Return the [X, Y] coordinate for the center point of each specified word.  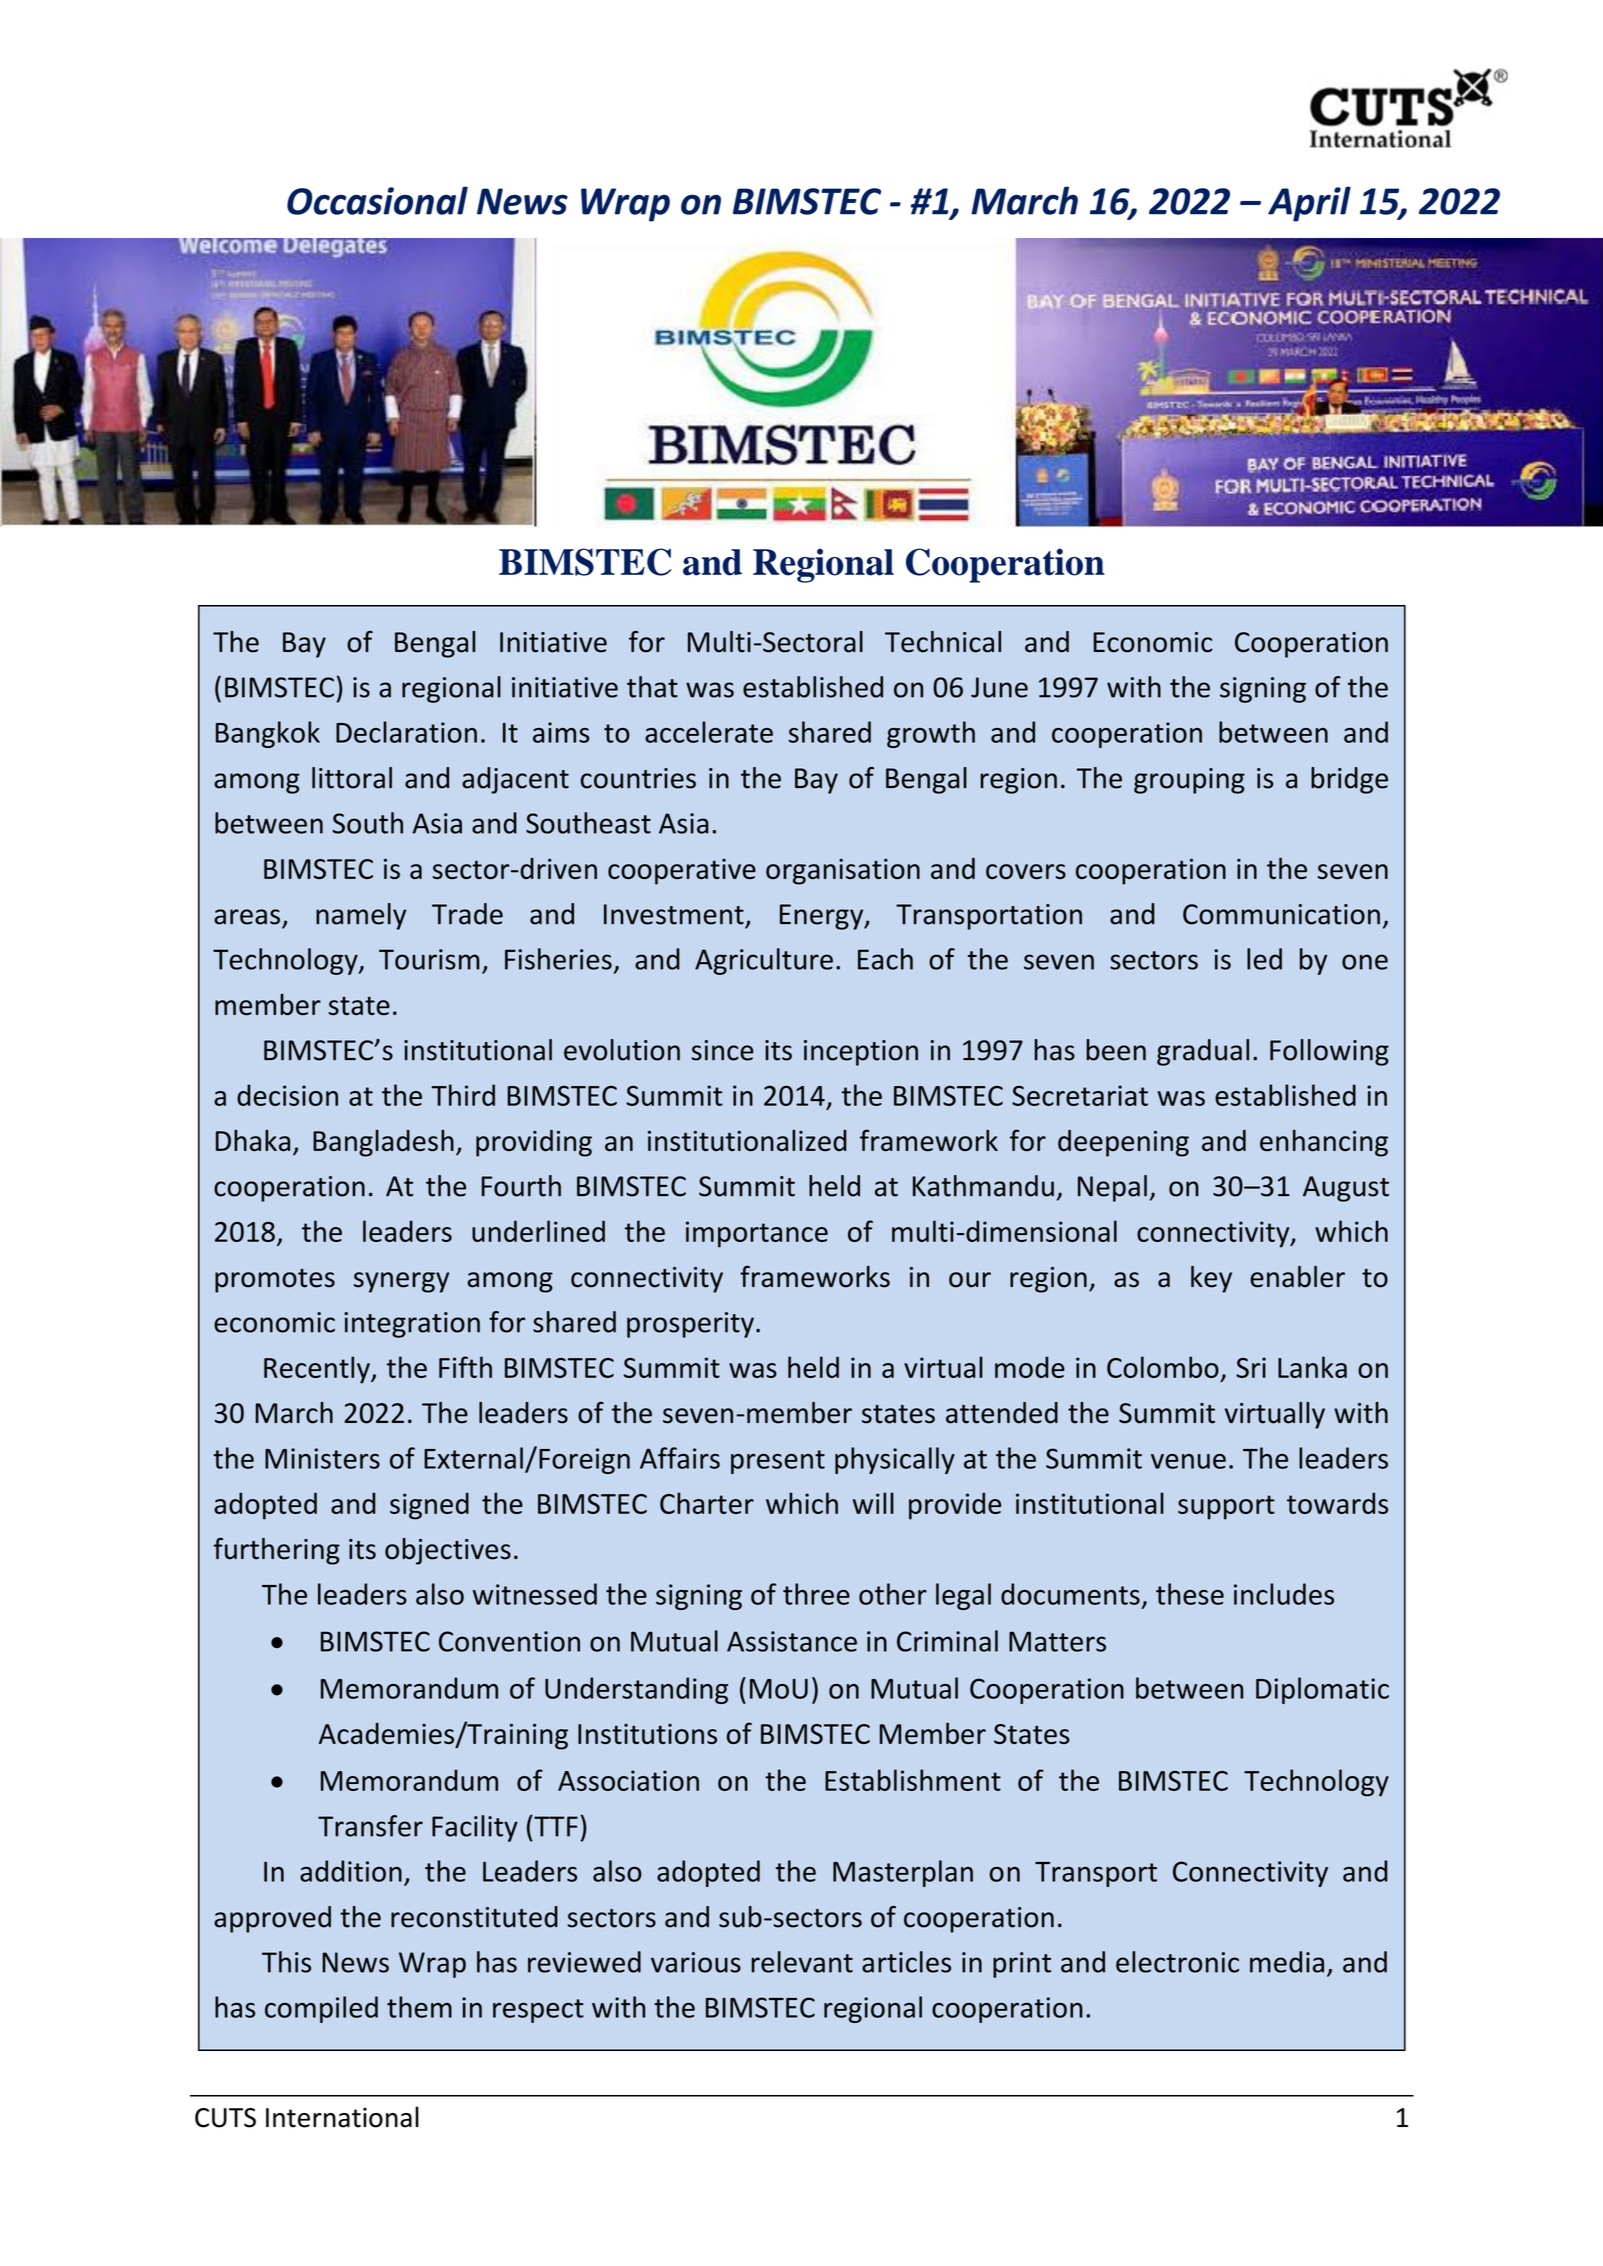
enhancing [1324, 1143]
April [1309, 204]
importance [757, 1234]
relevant [802, 1962]
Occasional [377, 200]
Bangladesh [383, 1143]
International [342, 2117]
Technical [943, 642]
